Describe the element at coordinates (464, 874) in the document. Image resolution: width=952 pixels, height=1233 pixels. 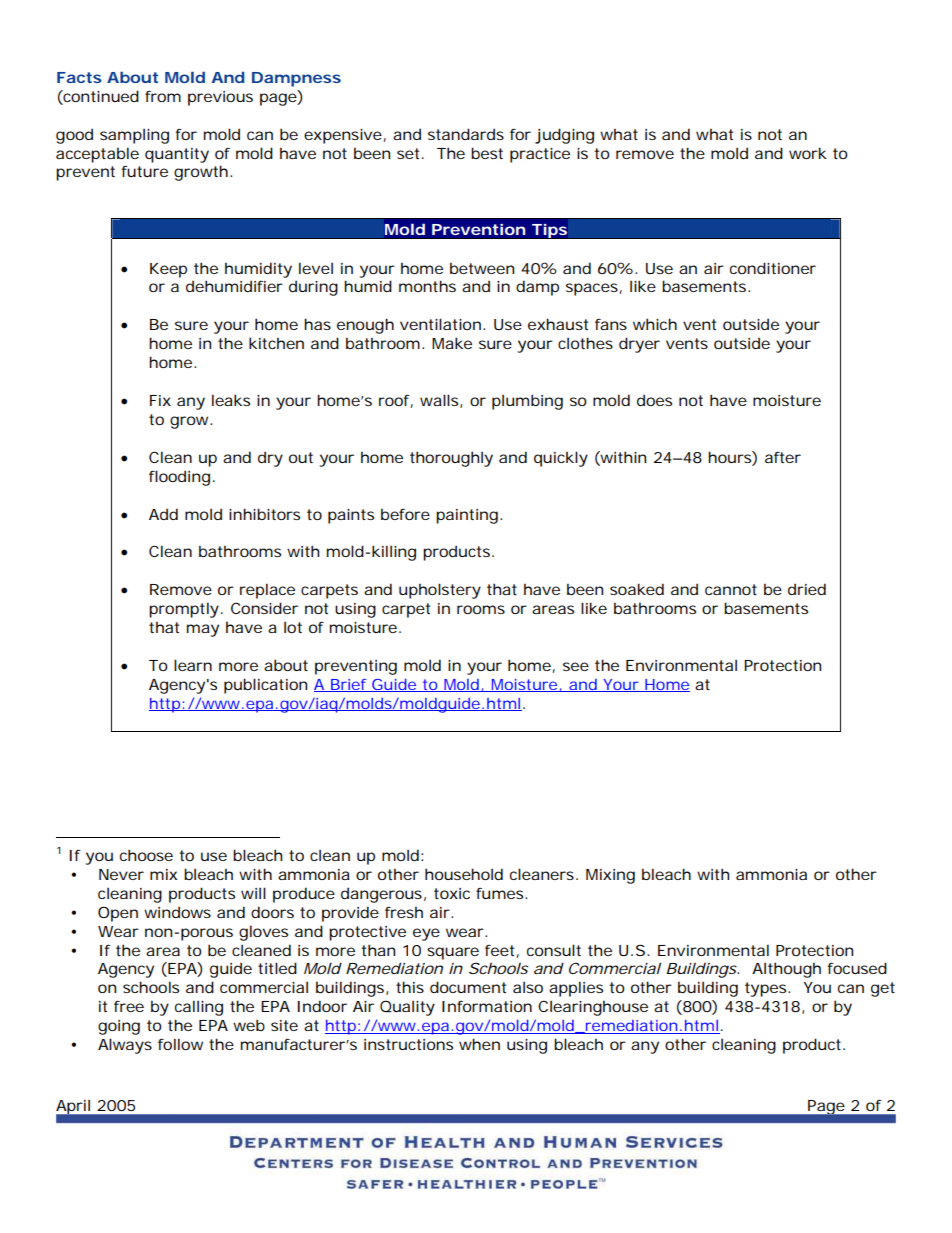
I see `household` at that location.
